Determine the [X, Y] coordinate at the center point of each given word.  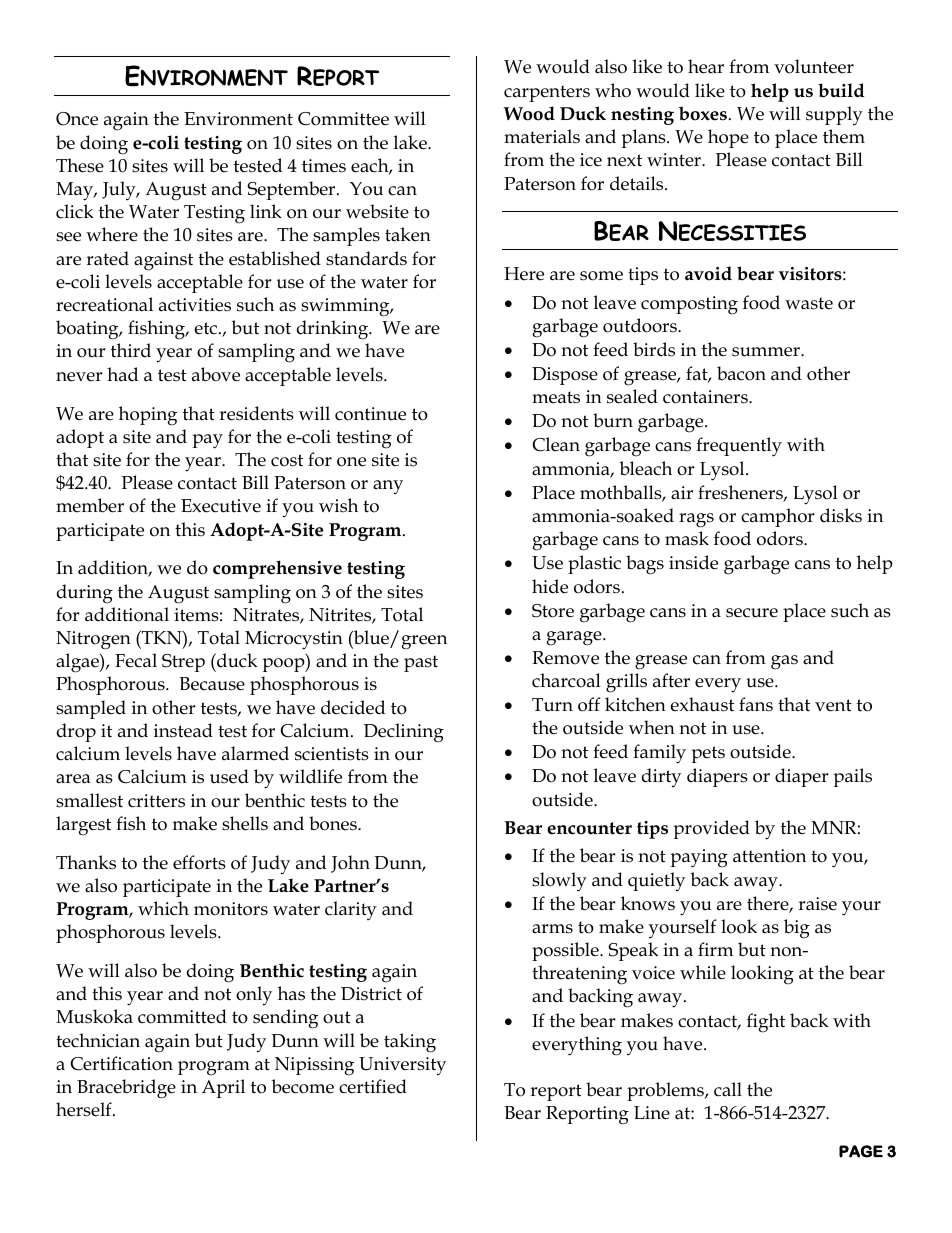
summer [767, 352]
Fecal [136, 660]
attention [769, 856]
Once [77, 119]
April [223, 1088]
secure [752, 613]
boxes [703, 113]
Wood [529, 113]
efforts [199, 862]
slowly [559, 882]
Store [553, 611]
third [131, 350]
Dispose [565, 376]
